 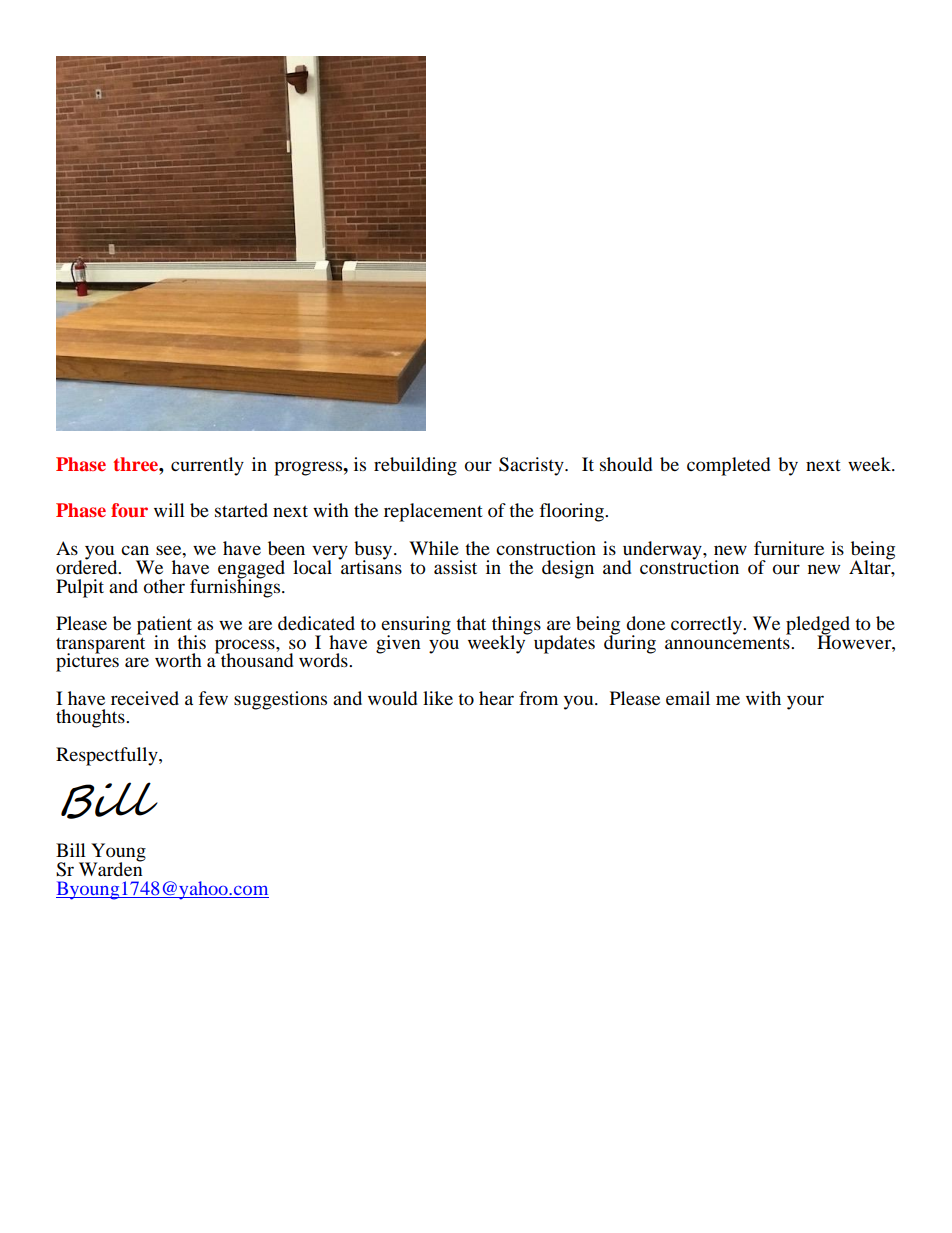 What do you see at coordinates (108, 756) in the screenshot?
I see `Respectfully` at bounding box center [108, 756].
